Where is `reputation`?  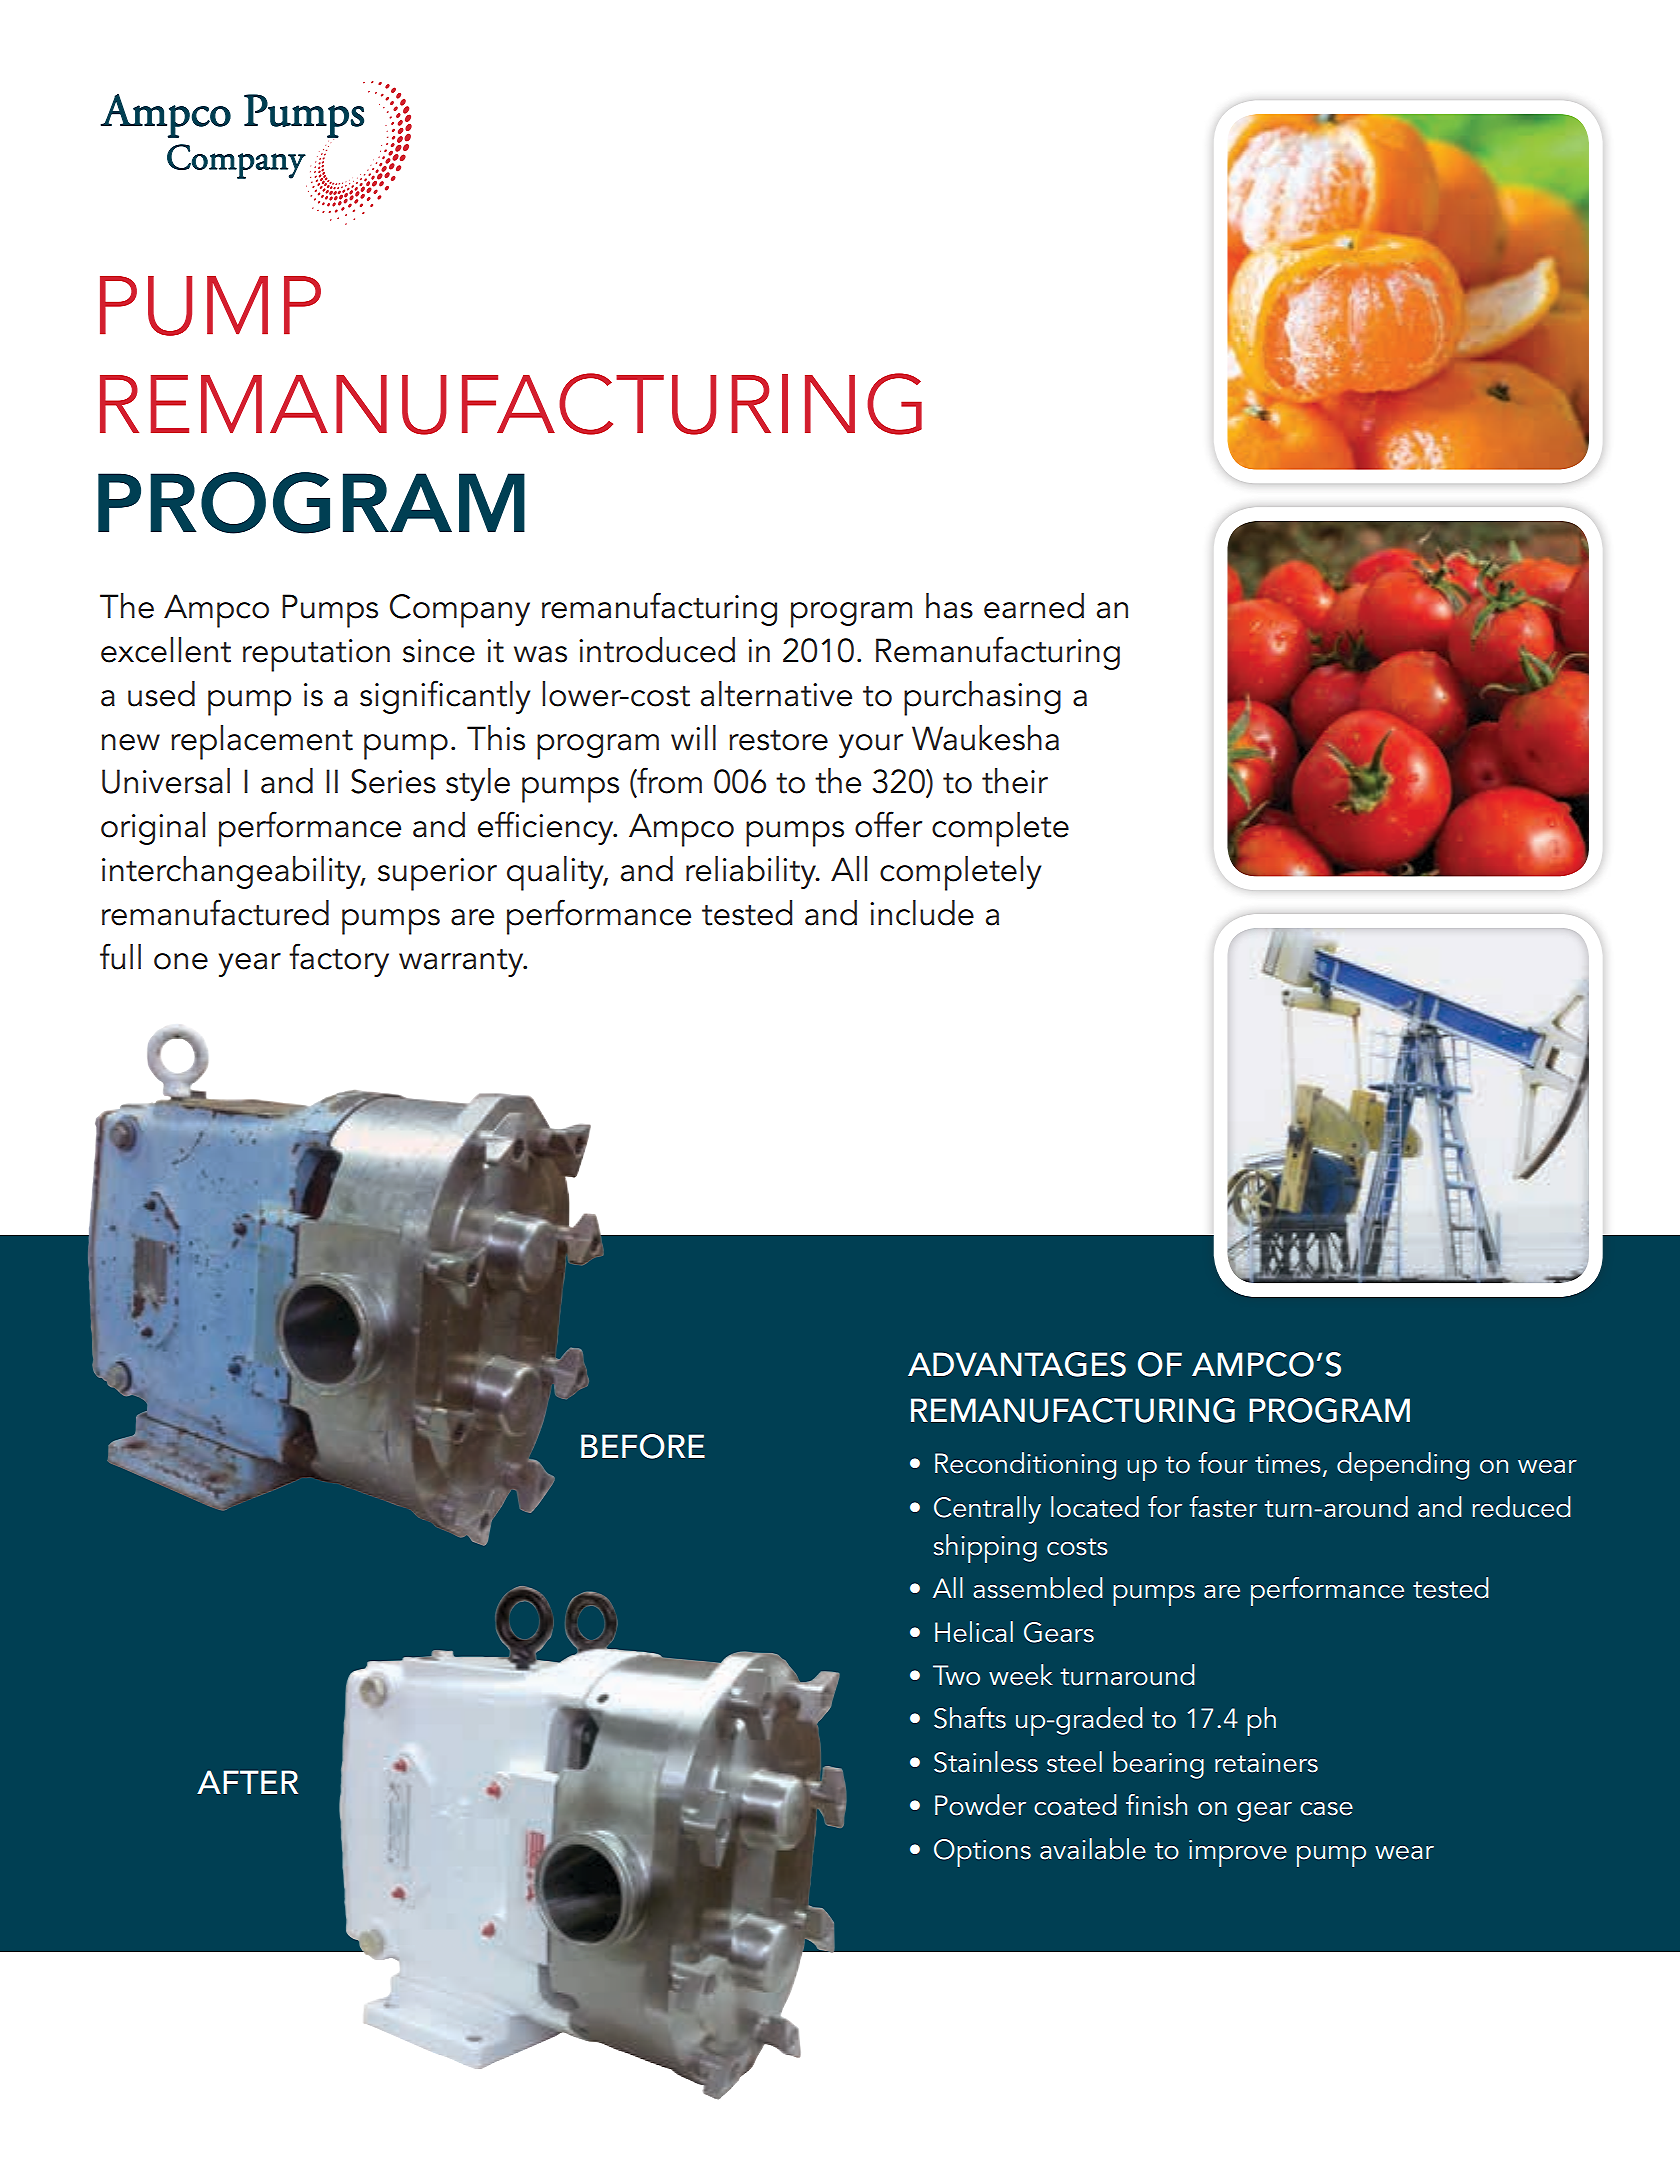
reputation is located at coordinates (316, 655).
